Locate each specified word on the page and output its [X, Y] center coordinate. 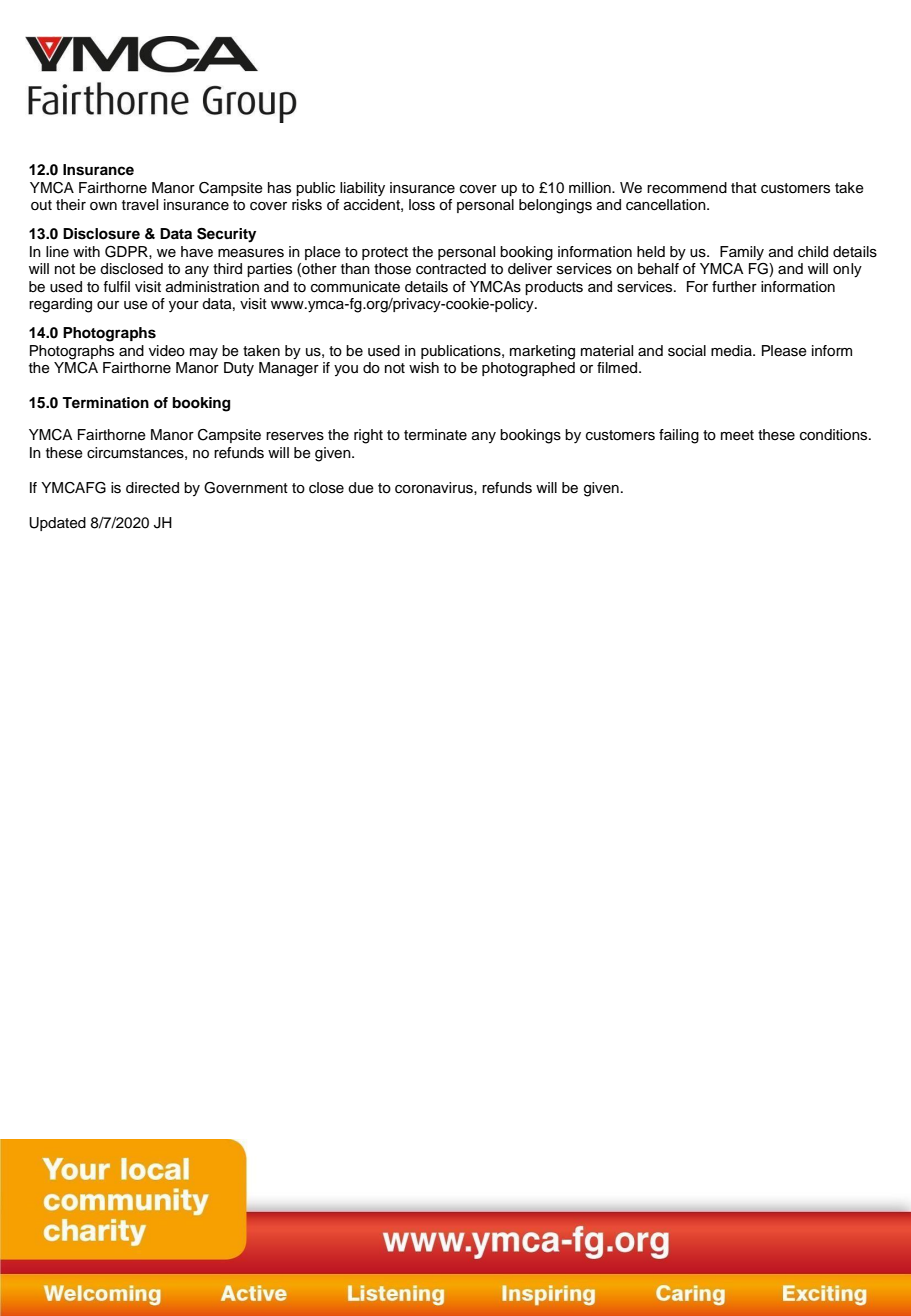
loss [422, 205]
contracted [451, 269]
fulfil [116, 286]
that [744, 187]
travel [140, 205]
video [167, 351]
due [361, 488]
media [732, 351]
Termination [105, 403]
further [734, 287]
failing [679, 436]
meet [737, 435]
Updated [57, 524]
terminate [435, 435]
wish [424, 368]
